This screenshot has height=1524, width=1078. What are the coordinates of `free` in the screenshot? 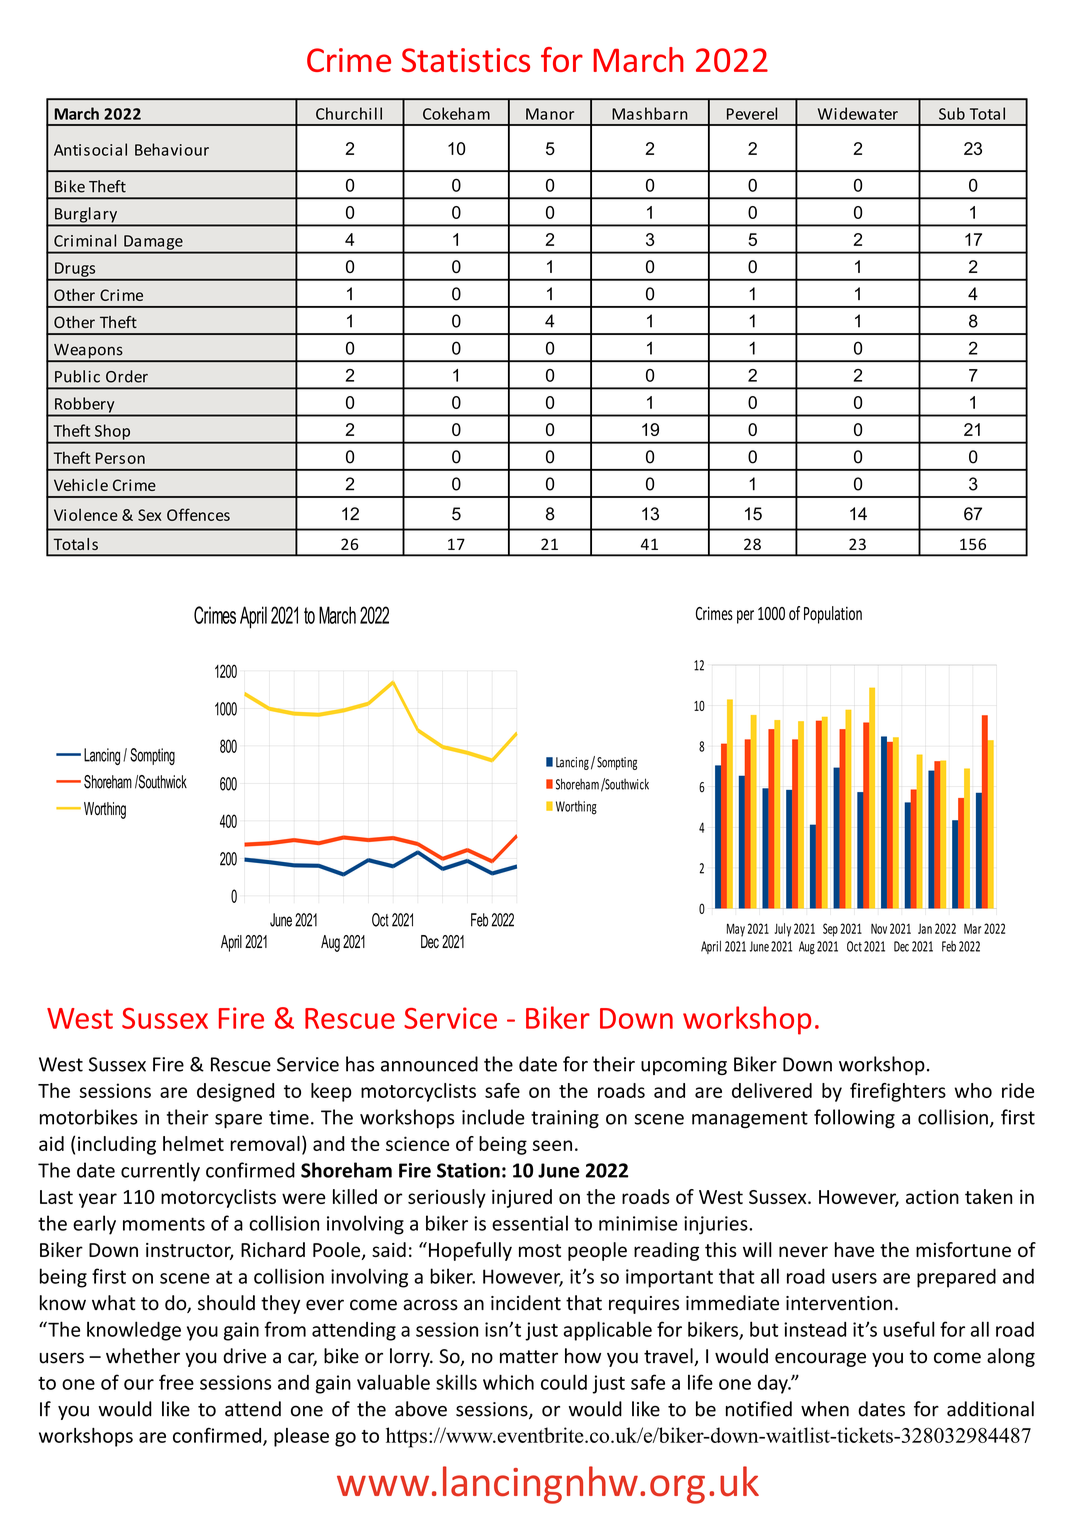 It's located at (176, 1382).
